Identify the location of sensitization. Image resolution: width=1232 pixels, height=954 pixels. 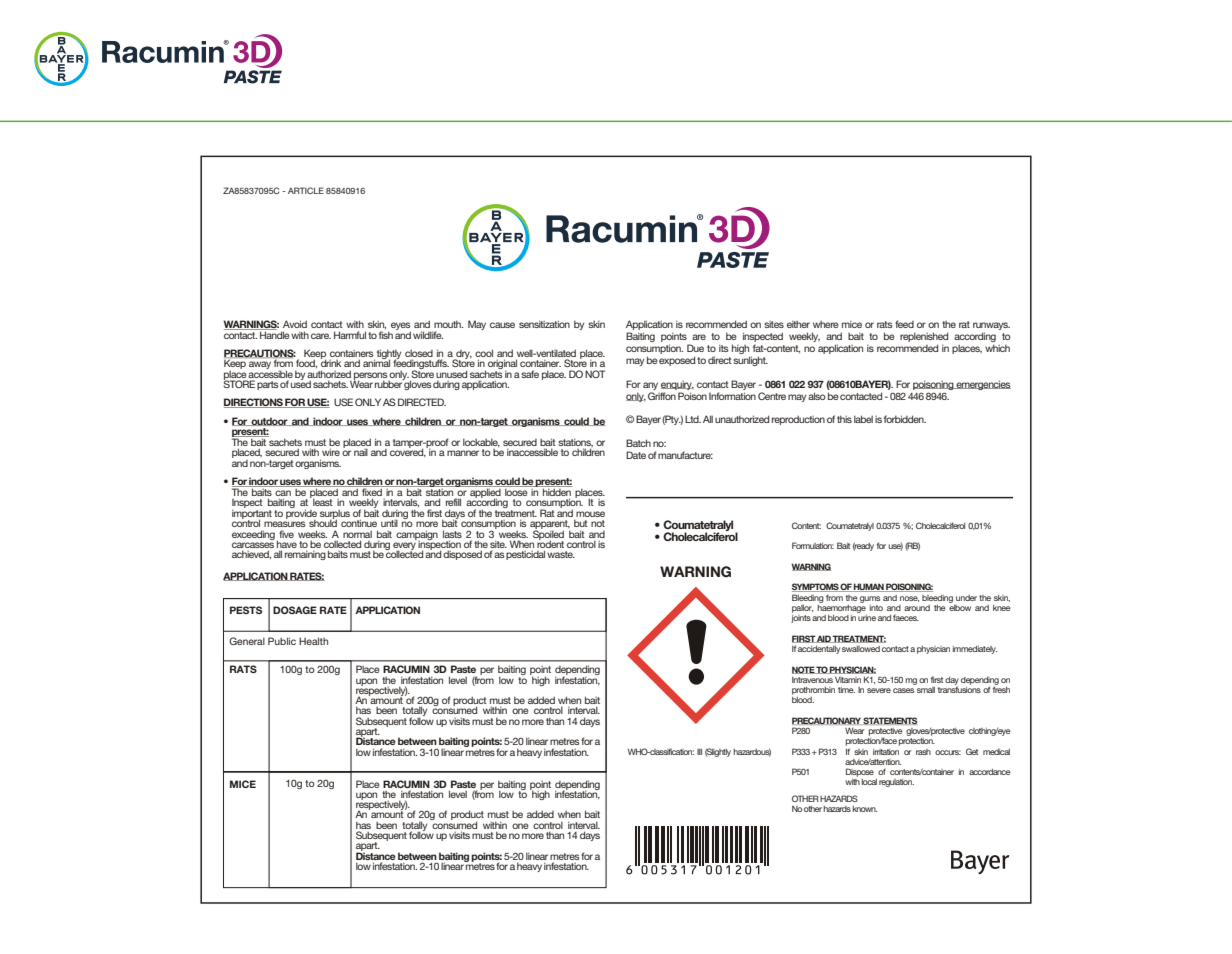
(544, 324).
